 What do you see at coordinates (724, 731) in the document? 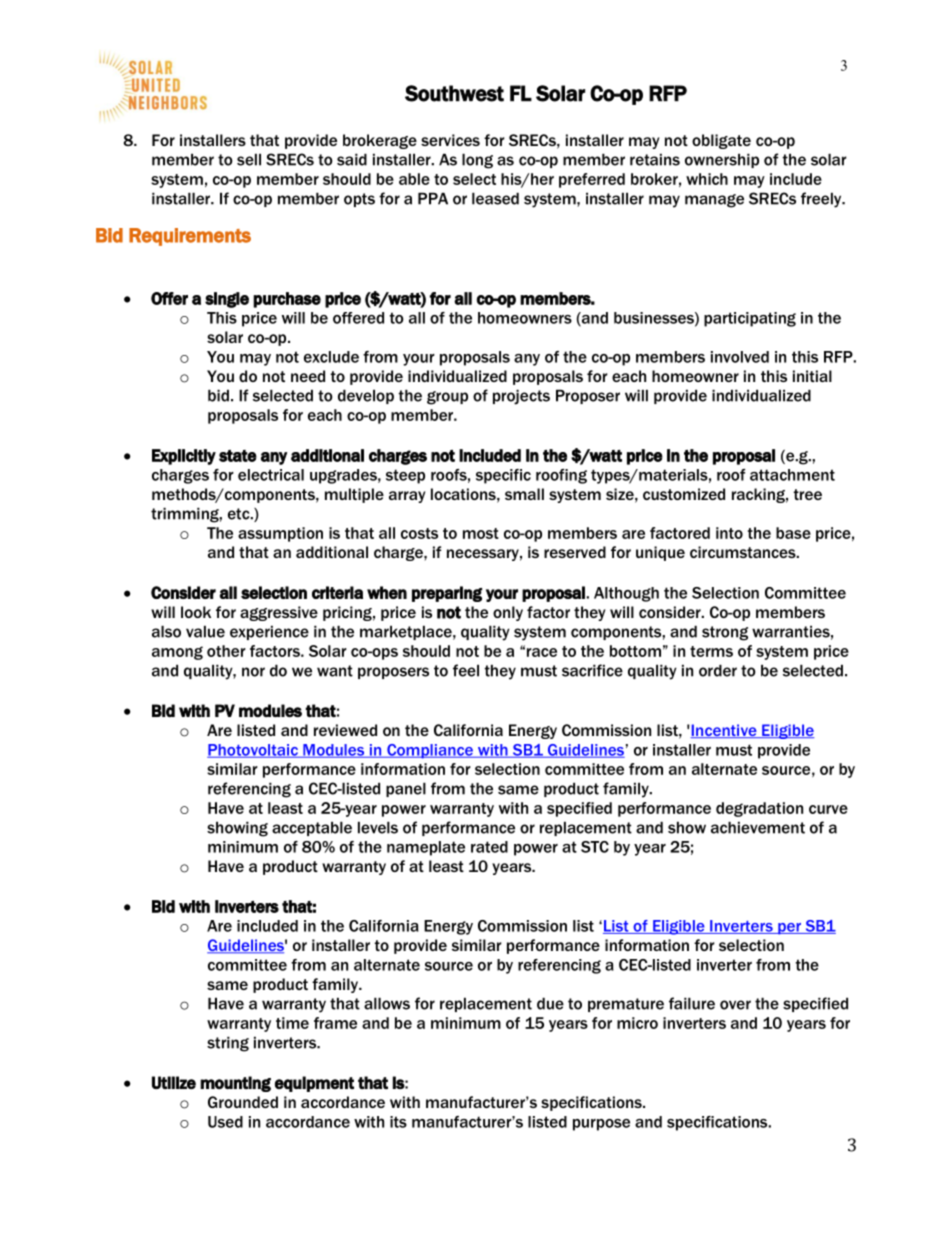
I see `Incentive` at bounding box center [724, 731].
